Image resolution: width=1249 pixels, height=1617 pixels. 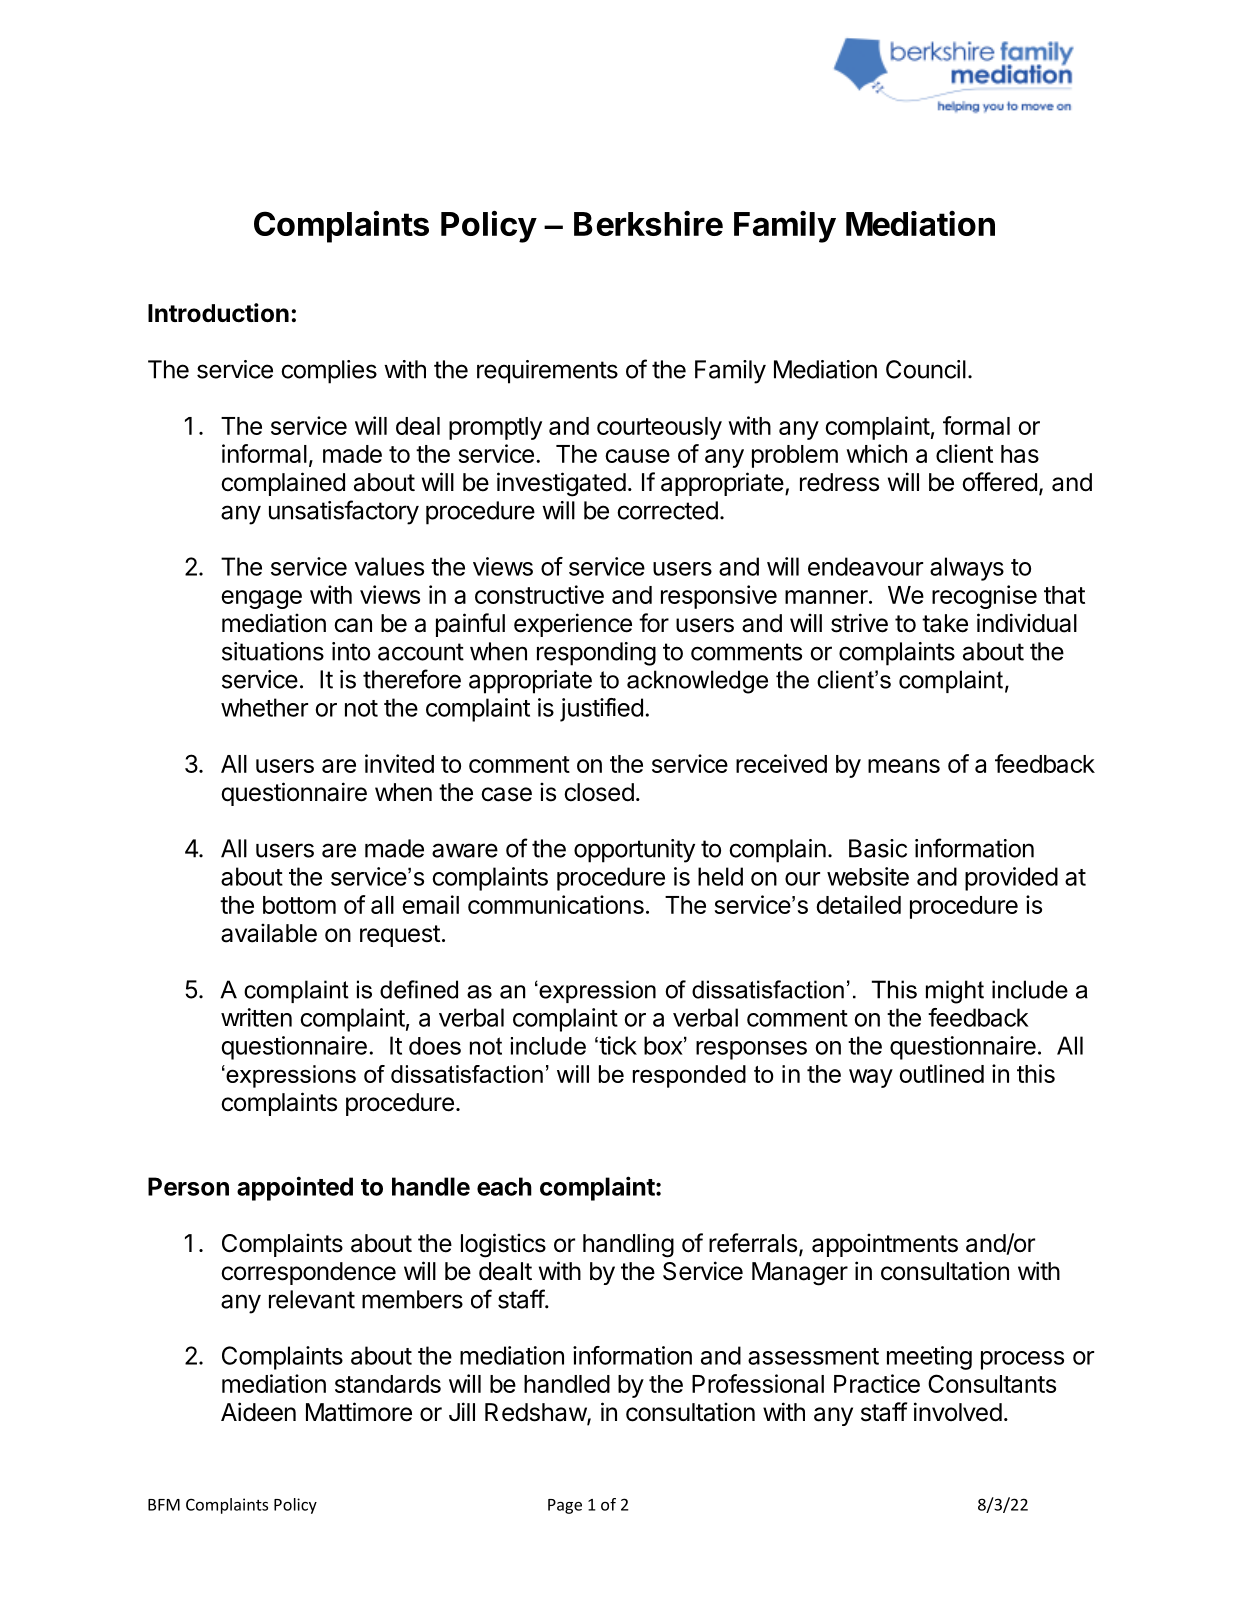 I want to click on appointments, so click(x=885, y=1245).
